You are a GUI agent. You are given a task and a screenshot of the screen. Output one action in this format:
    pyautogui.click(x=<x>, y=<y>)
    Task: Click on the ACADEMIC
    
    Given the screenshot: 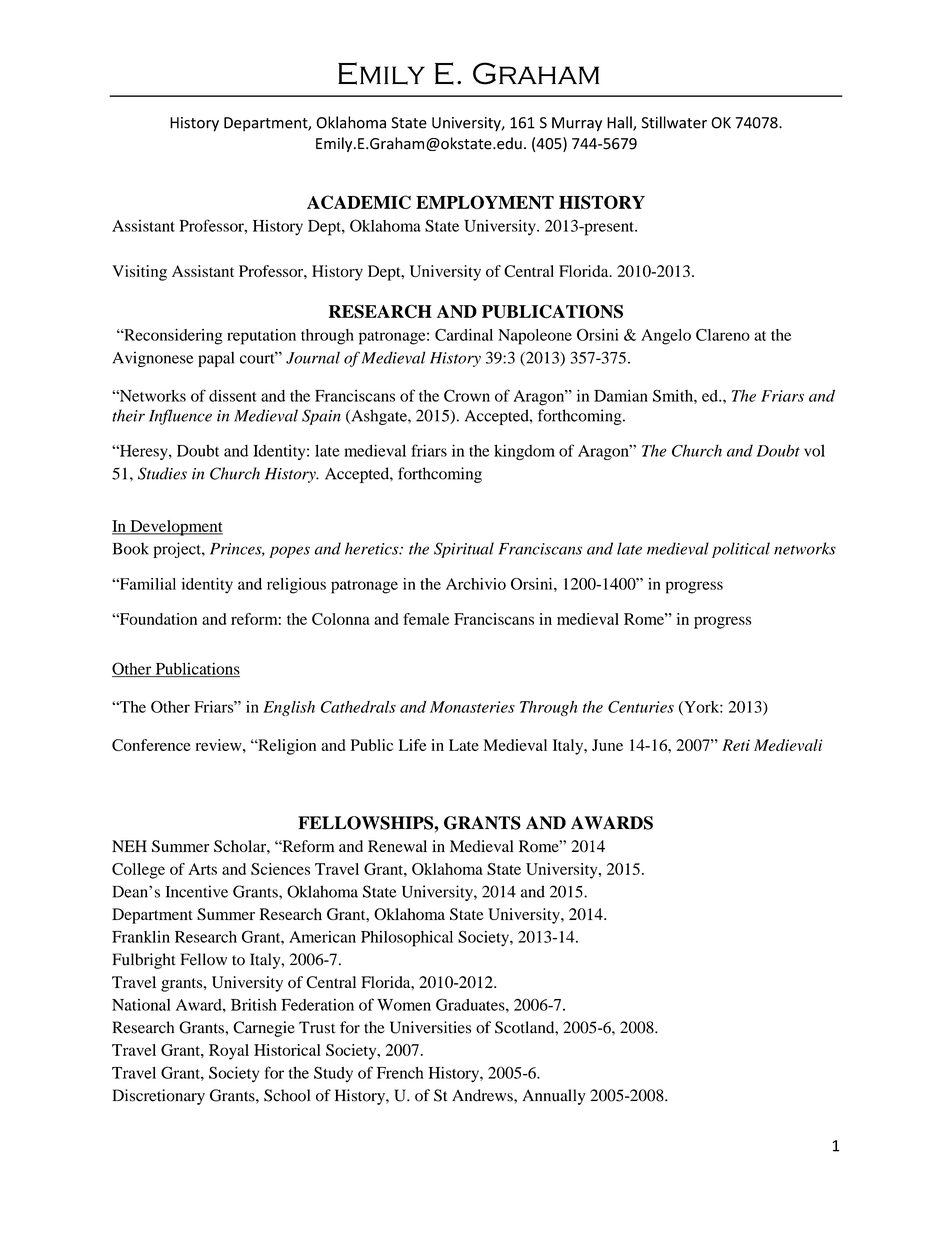 What is the action you would take?
    pyautogui.click(x=359, y=202)
